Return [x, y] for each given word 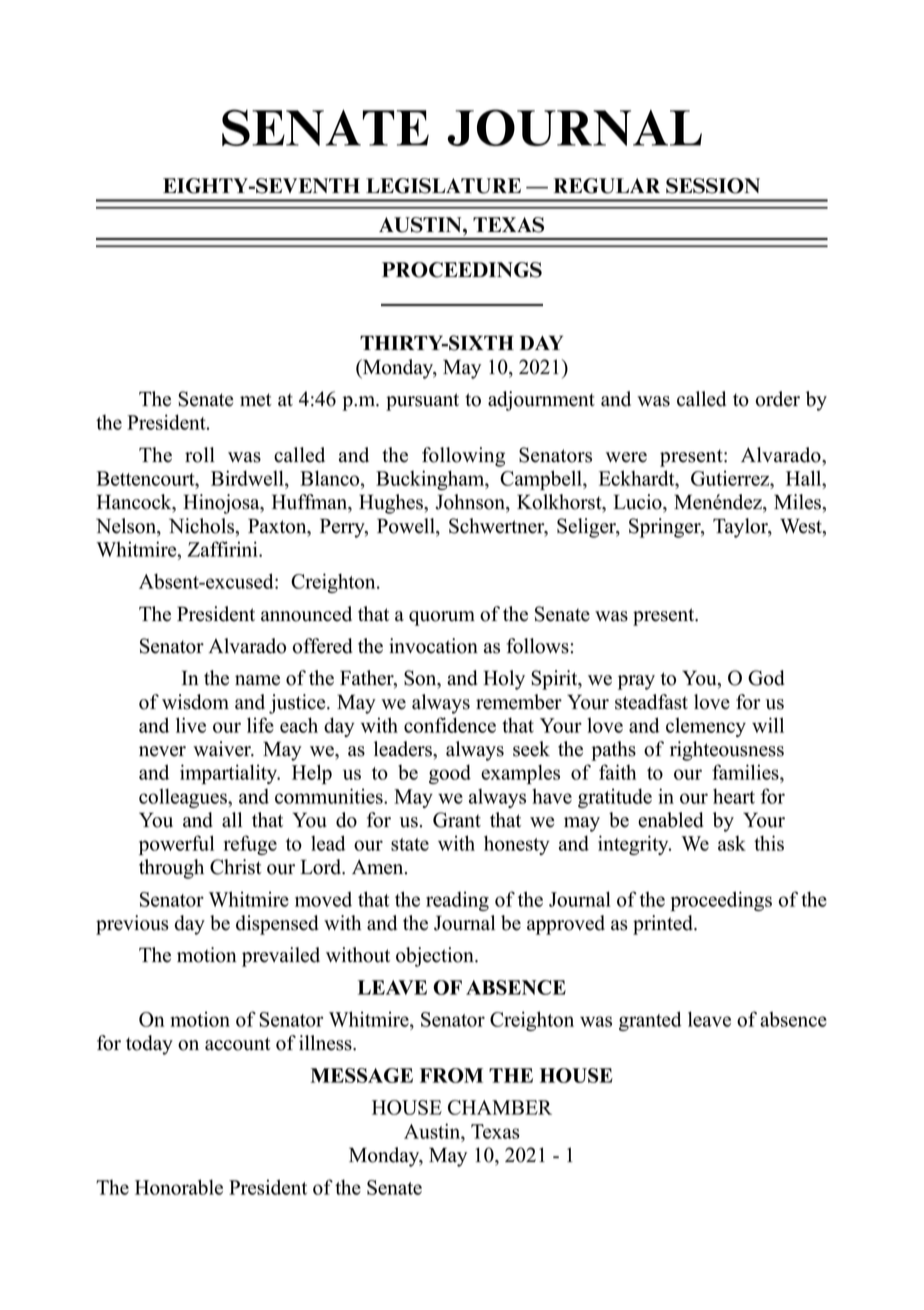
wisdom [195, 702]
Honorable [179, 1187]
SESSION [713, 186]
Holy [504, 680]
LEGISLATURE [443, 186]
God [766, 678]
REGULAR [607, 186]
